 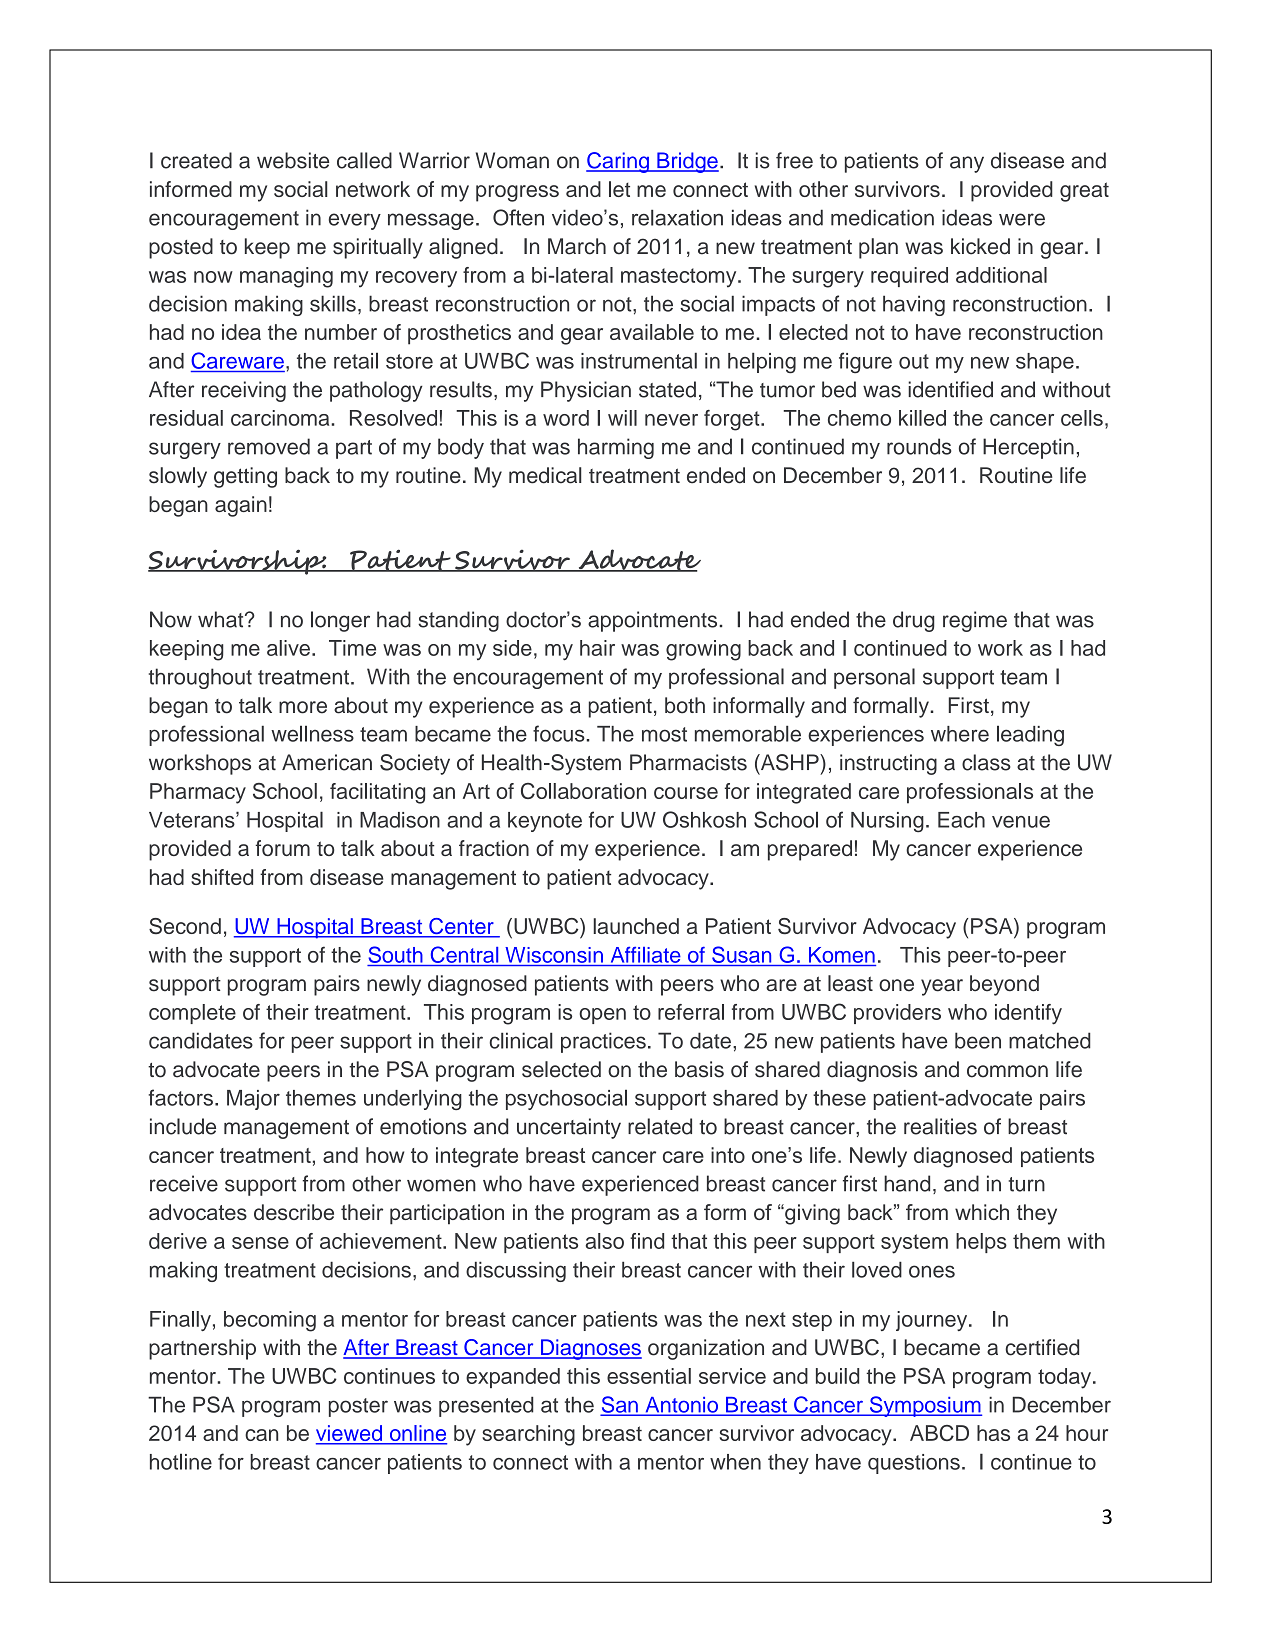 I want to click on Each, so click(x=961, y=820).
